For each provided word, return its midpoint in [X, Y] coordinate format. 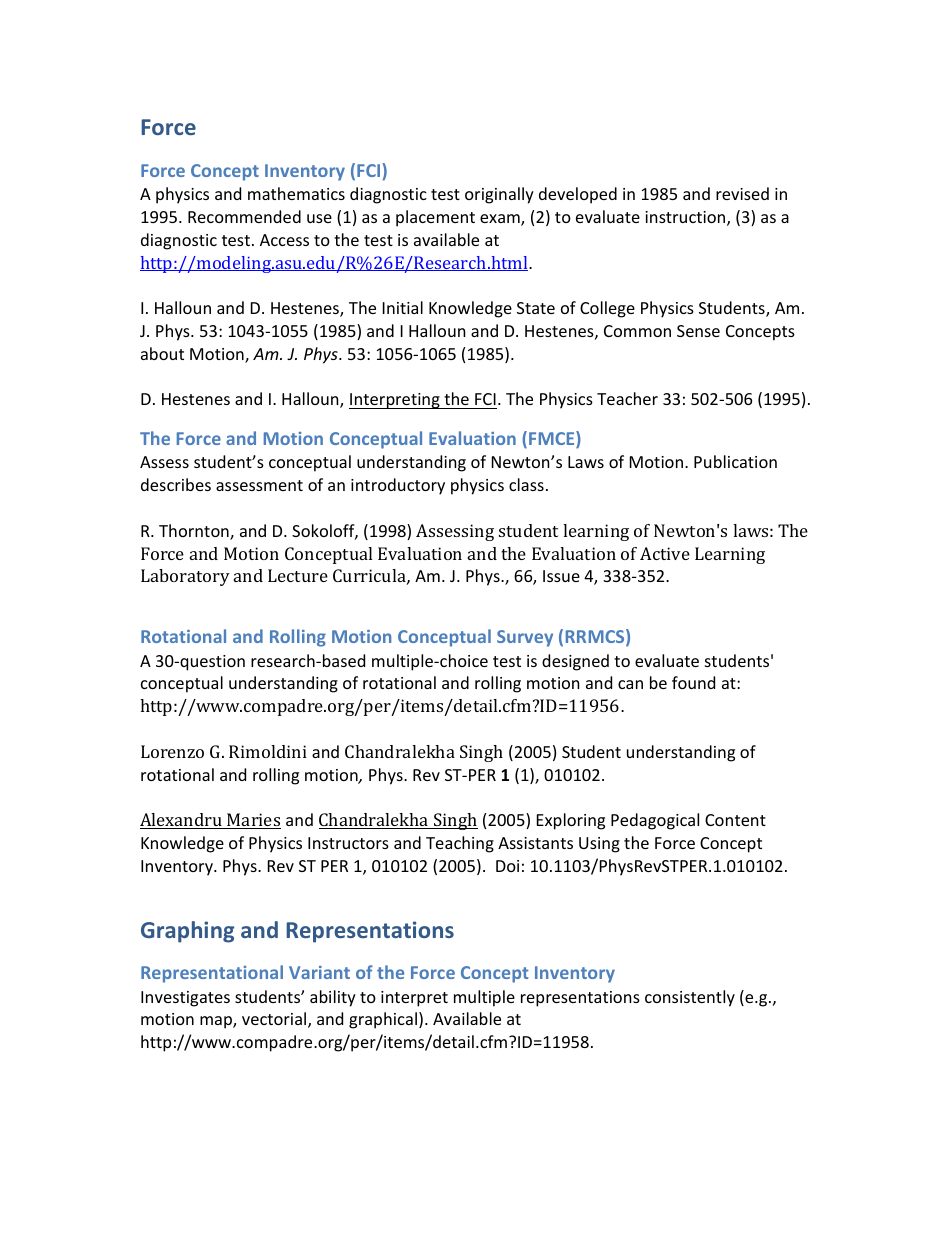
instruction [686, 218]
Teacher [627, 398]
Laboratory [185, 577]
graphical [383, 1020]
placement [435, 218]
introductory [398, 486]
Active [665, 553]
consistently [690, 998]
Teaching [460, 844]
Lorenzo [172, 751]
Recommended [244, 216]
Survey [525, 638]
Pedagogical [655, 821]
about [162, 353]
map [217, 1022]
